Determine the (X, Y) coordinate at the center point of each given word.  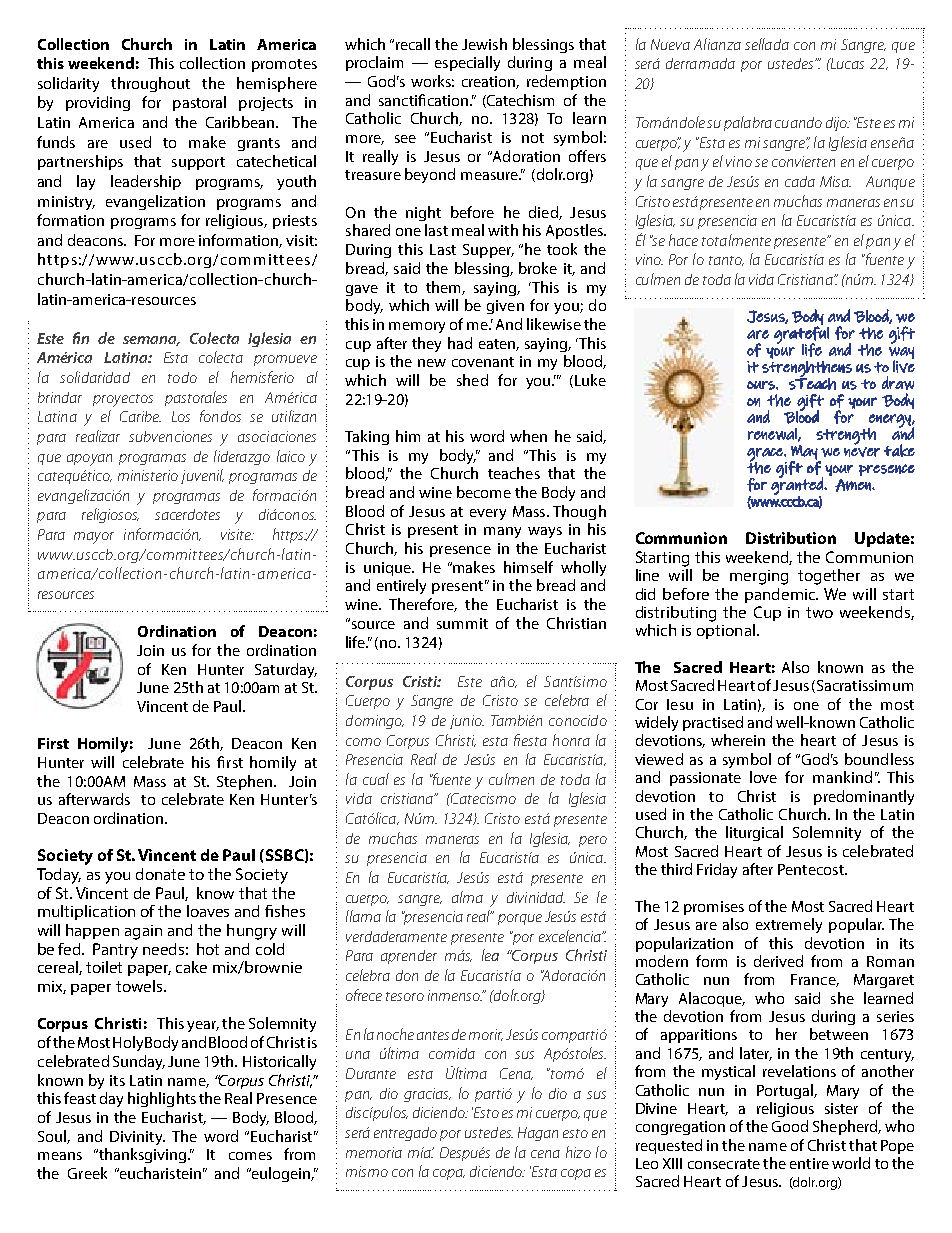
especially (467, 63)
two (819, 612)
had (460, 343)
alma (467, 897)
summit (462, 623)
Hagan (538, 1134)
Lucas (846, 63)
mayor (94, 538)
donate (160, 874)
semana (151, 341)
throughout (150, 84)
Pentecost (812, 869)
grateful (801, 335)
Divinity (137, 1138)
